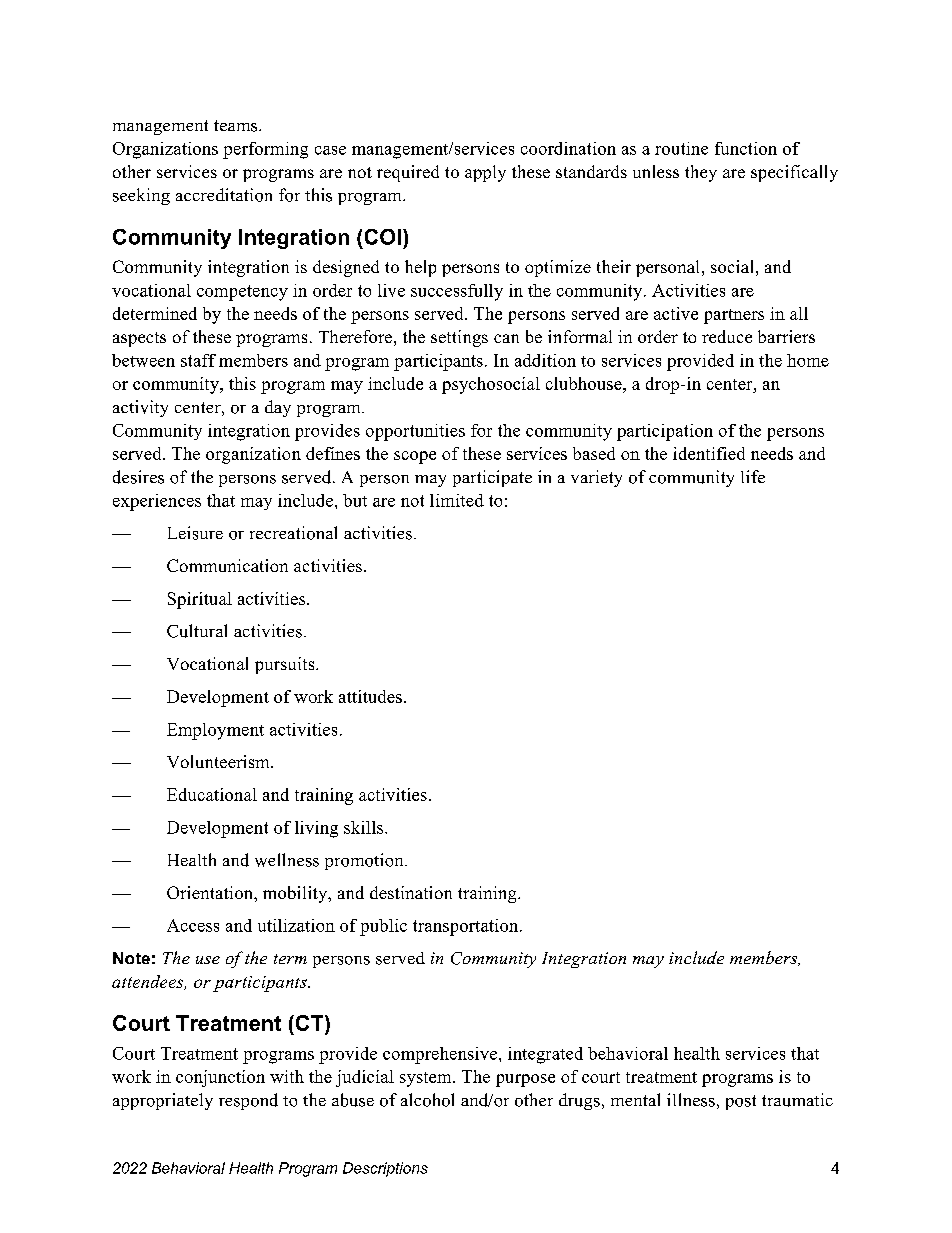  I want to click on transportation, so click(467, 927).
